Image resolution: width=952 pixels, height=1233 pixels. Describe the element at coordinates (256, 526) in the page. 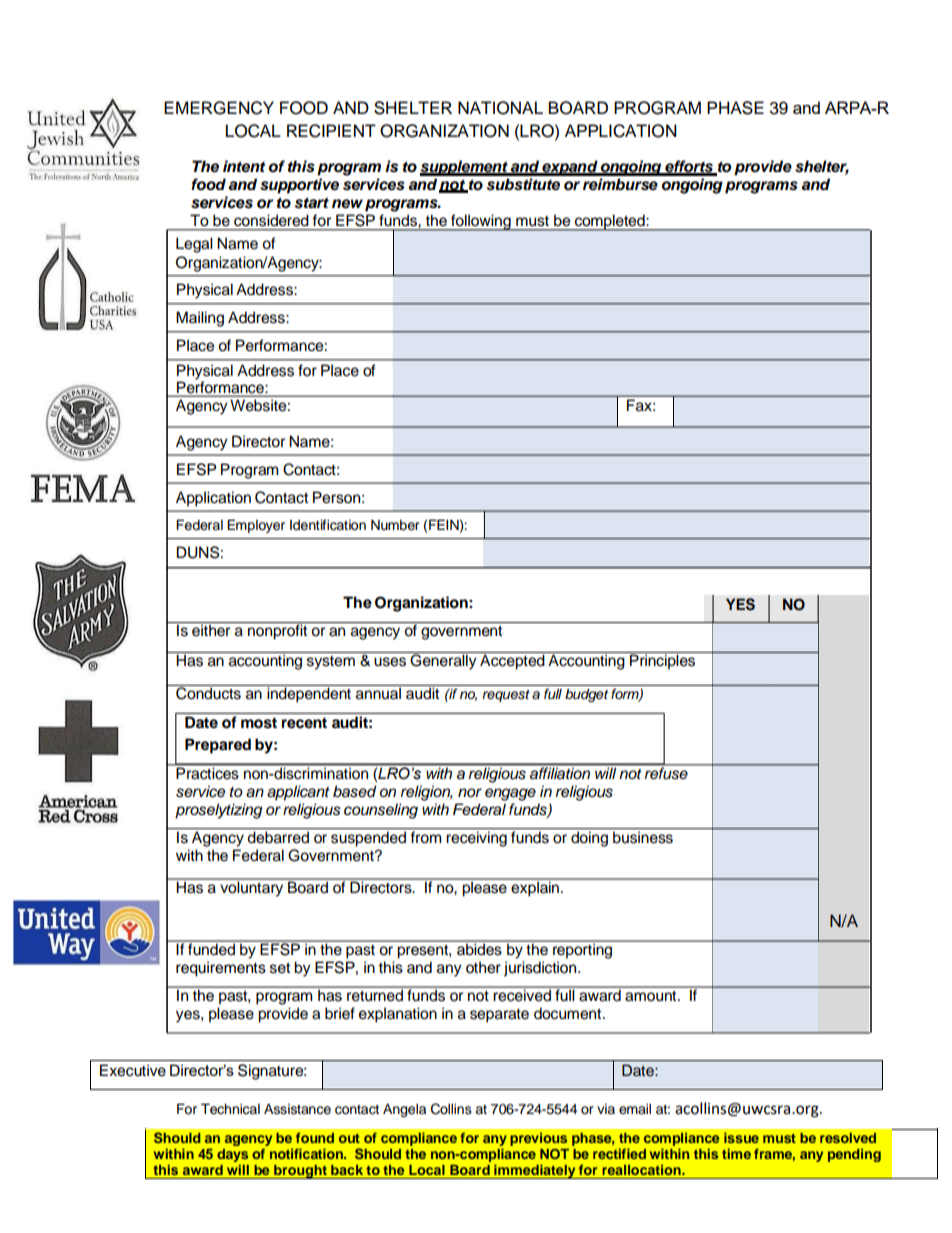

I see `Employer` at that location.
